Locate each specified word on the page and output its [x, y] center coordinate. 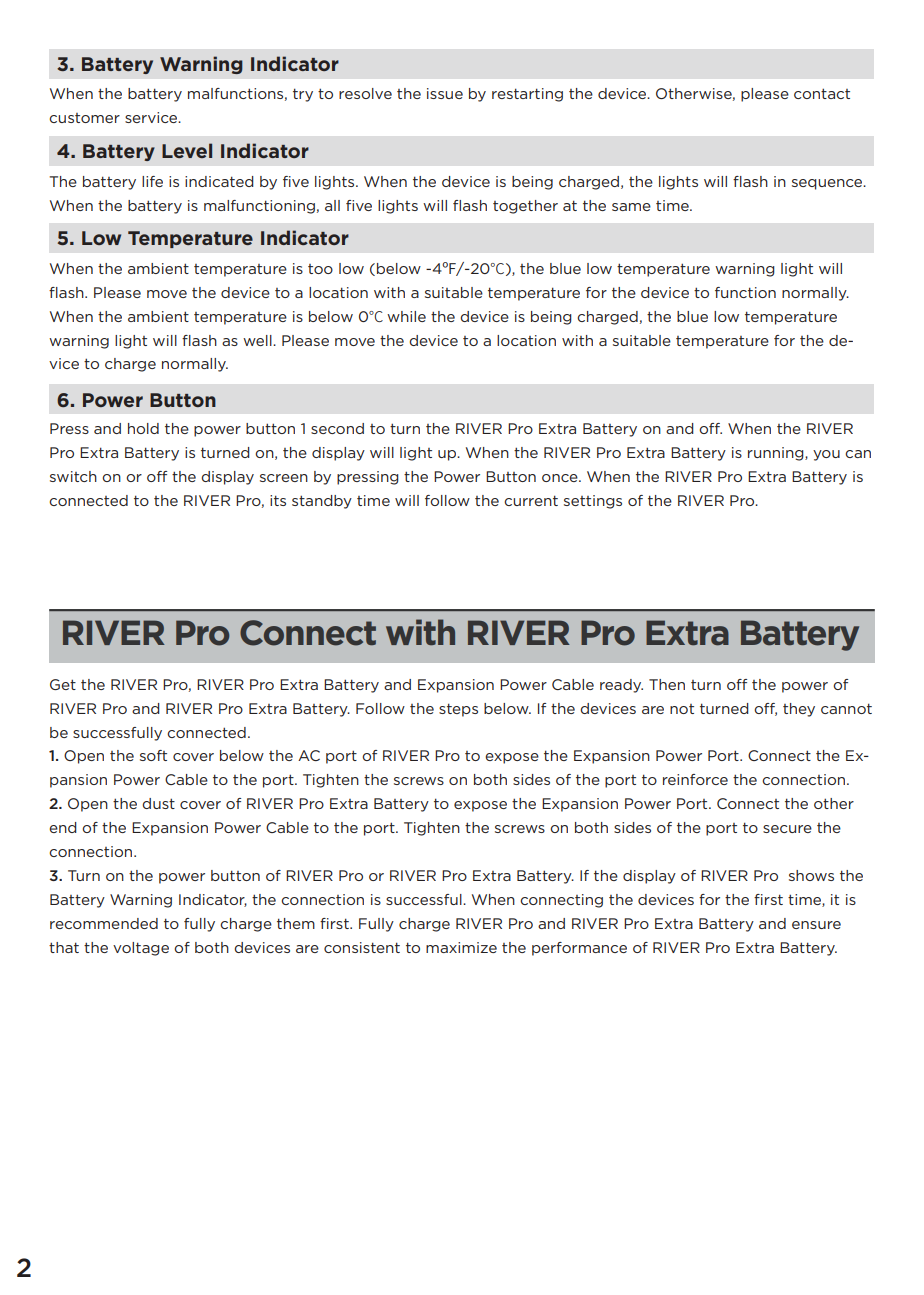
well [258, 340]
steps [458, 710]
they [799, 710]
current [531, 500]
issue [445, 93]
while [406, 316]
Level [187, 150]
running [777, 454]
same [631, 207]
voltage [141, 949]
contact [822, 93]
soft [153, 755]
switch [73, 476]
